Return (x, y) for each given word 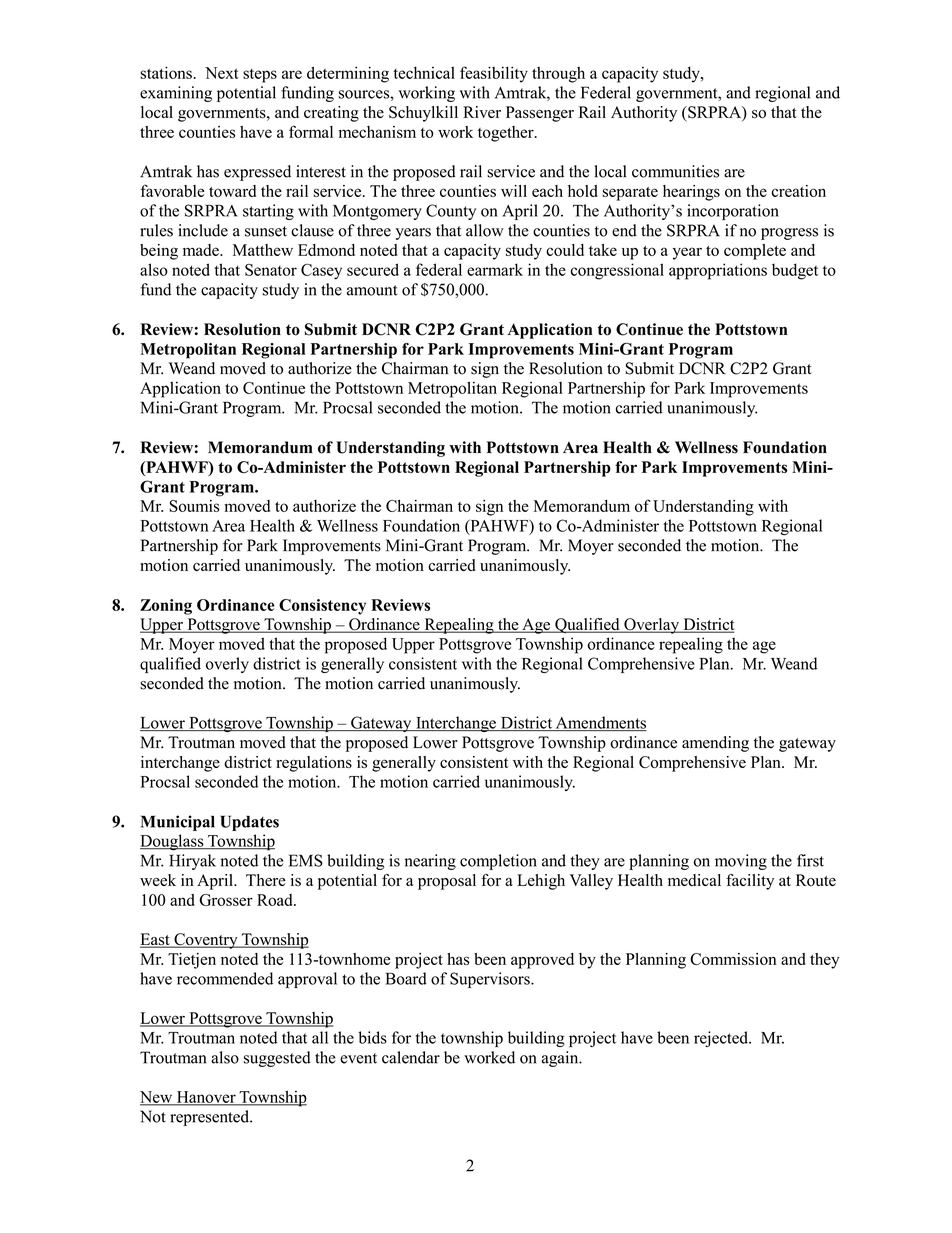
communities (675, 171)
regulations (314, 764)
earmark (495, 269)
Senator (271, 270)
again (561, 1059)
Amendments (600, 723)
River (482, 112)
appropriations (718, 271)
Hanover (206, 1098)
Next (222, 73)
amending (715, 744)
